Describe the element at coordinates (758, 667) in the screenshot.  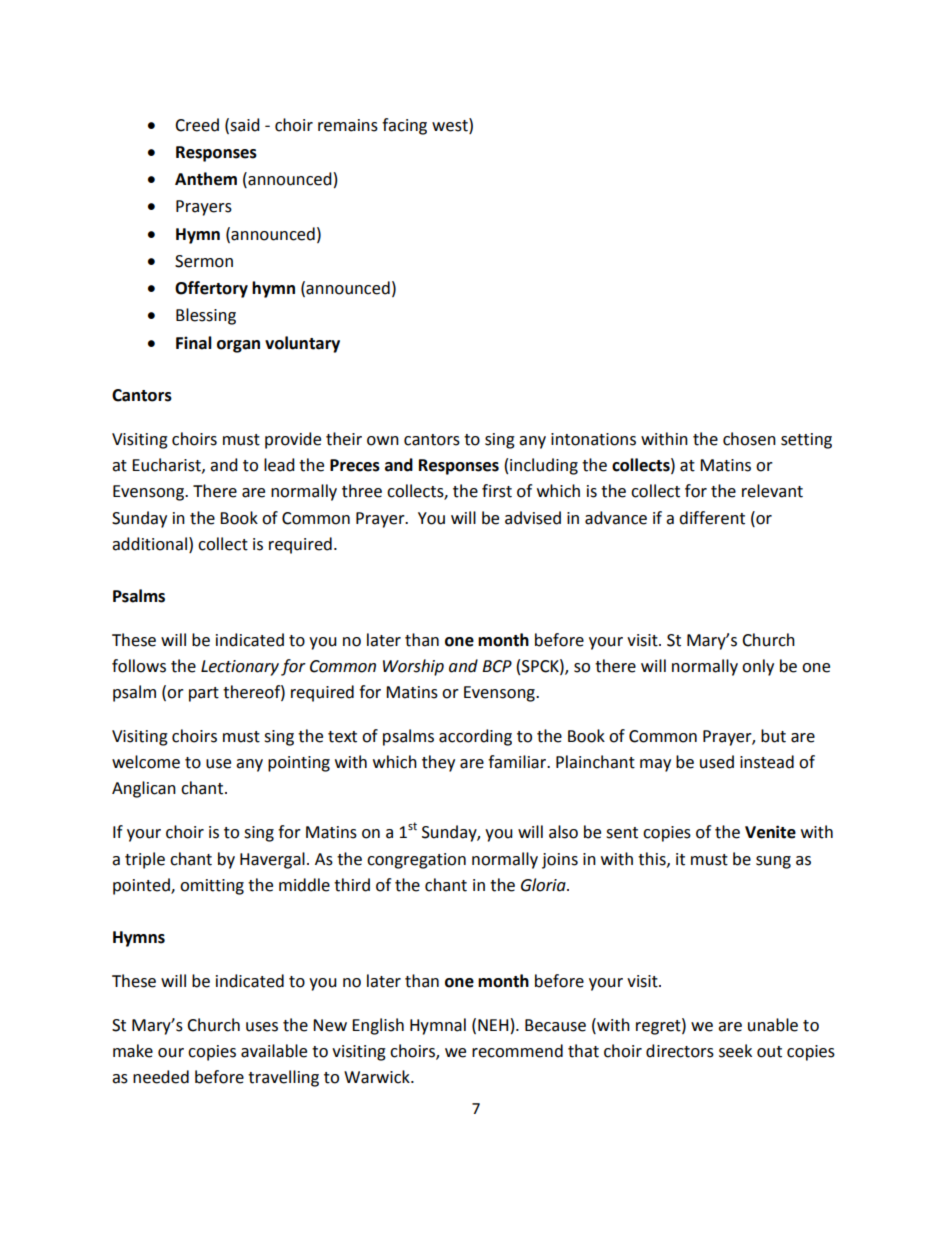
I see `only` at that location.
